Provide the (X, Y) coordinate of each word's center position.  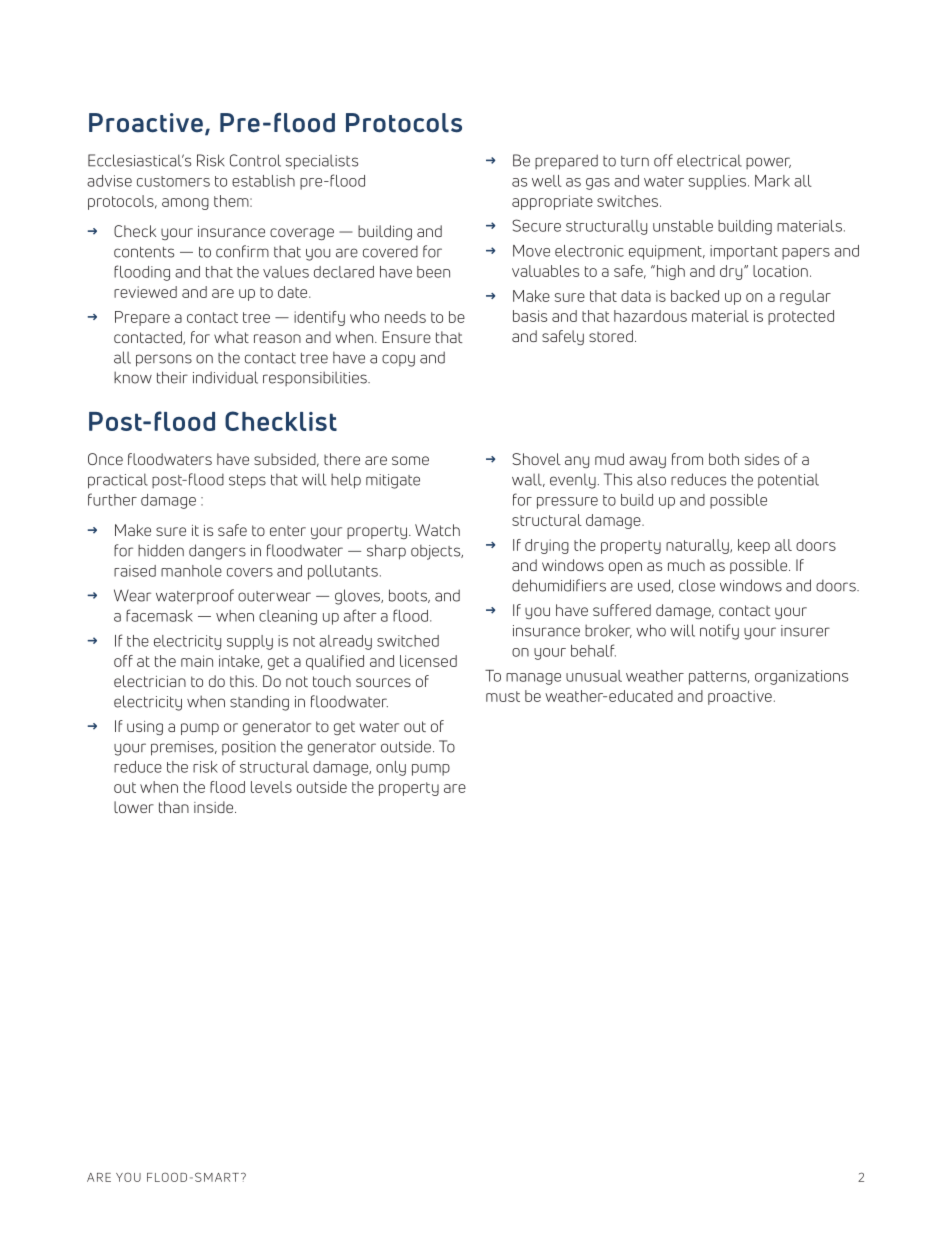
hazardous (650, 316)
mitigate (393, 481)
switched (408, 641)
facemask (159, 615)
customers (173, 181)
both (724, 459)
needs (405, 317)
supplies (719, 182)
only (391, 768)
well (547, 181)
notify (719, 632)
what (231, 337)
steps (247, 482)
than (174, 807)
